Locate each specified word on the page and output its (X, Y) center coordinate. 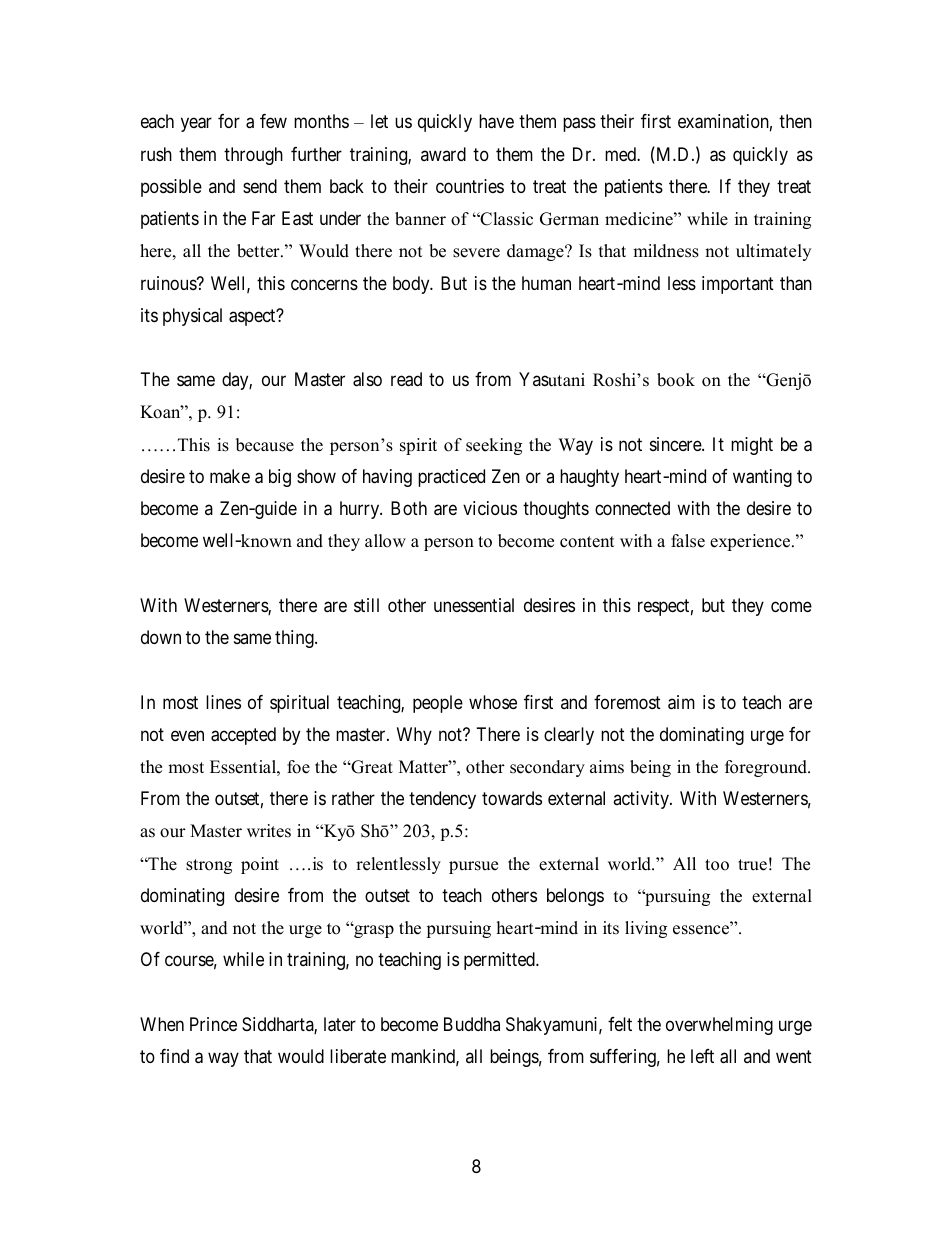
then (795, 121)
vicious (490, 508)
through (253, 156)
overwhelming (719, 1026)
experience (751, 542)
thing (295, 639)
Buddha (472, 1024)
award (443, 154)
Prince (213, 1024)
